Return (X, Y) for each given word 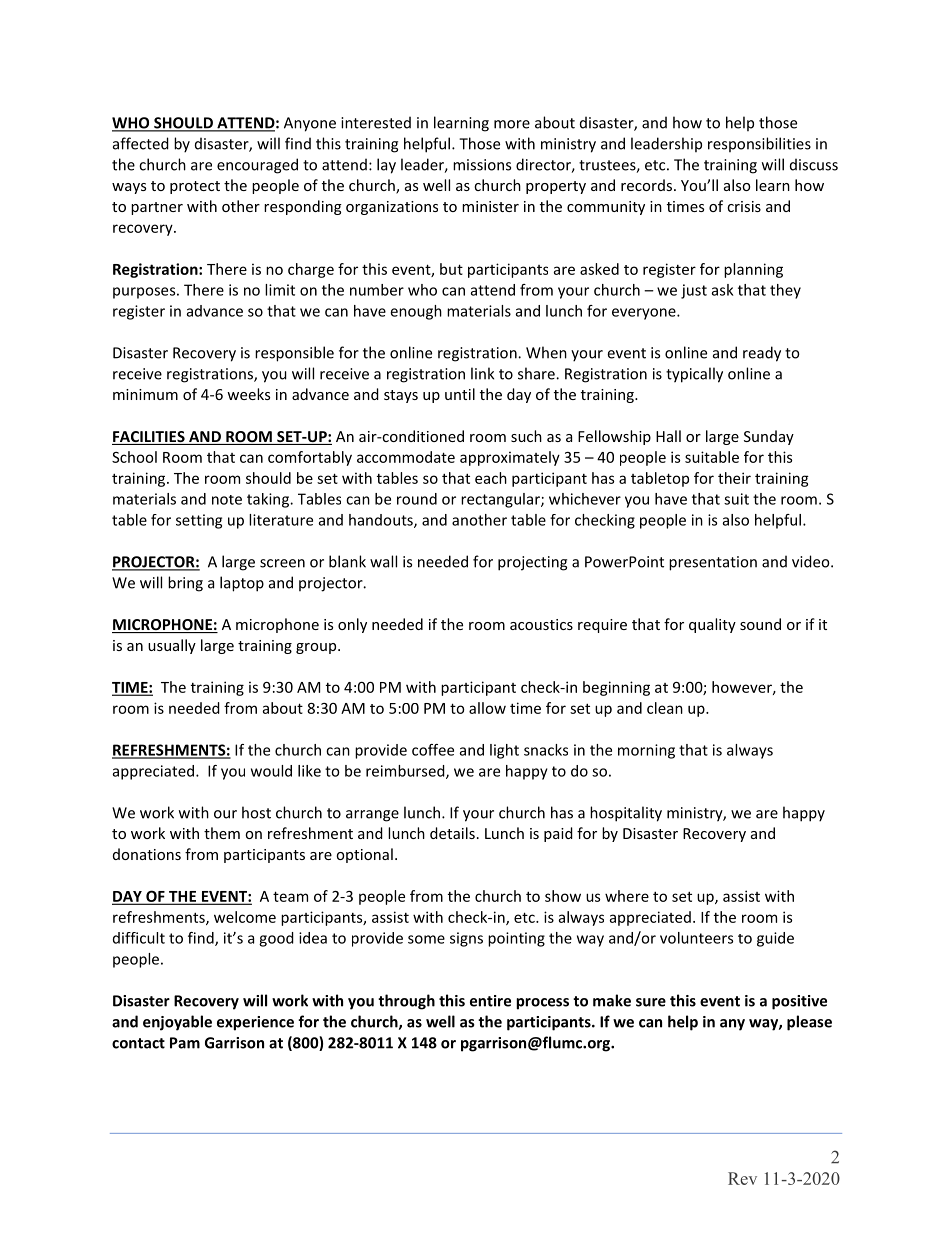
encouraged (257, 166)
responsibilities (759, 144)
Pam (185, 1043)
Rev (742, 1178)
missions (482, 165)
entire (490, 1001)
